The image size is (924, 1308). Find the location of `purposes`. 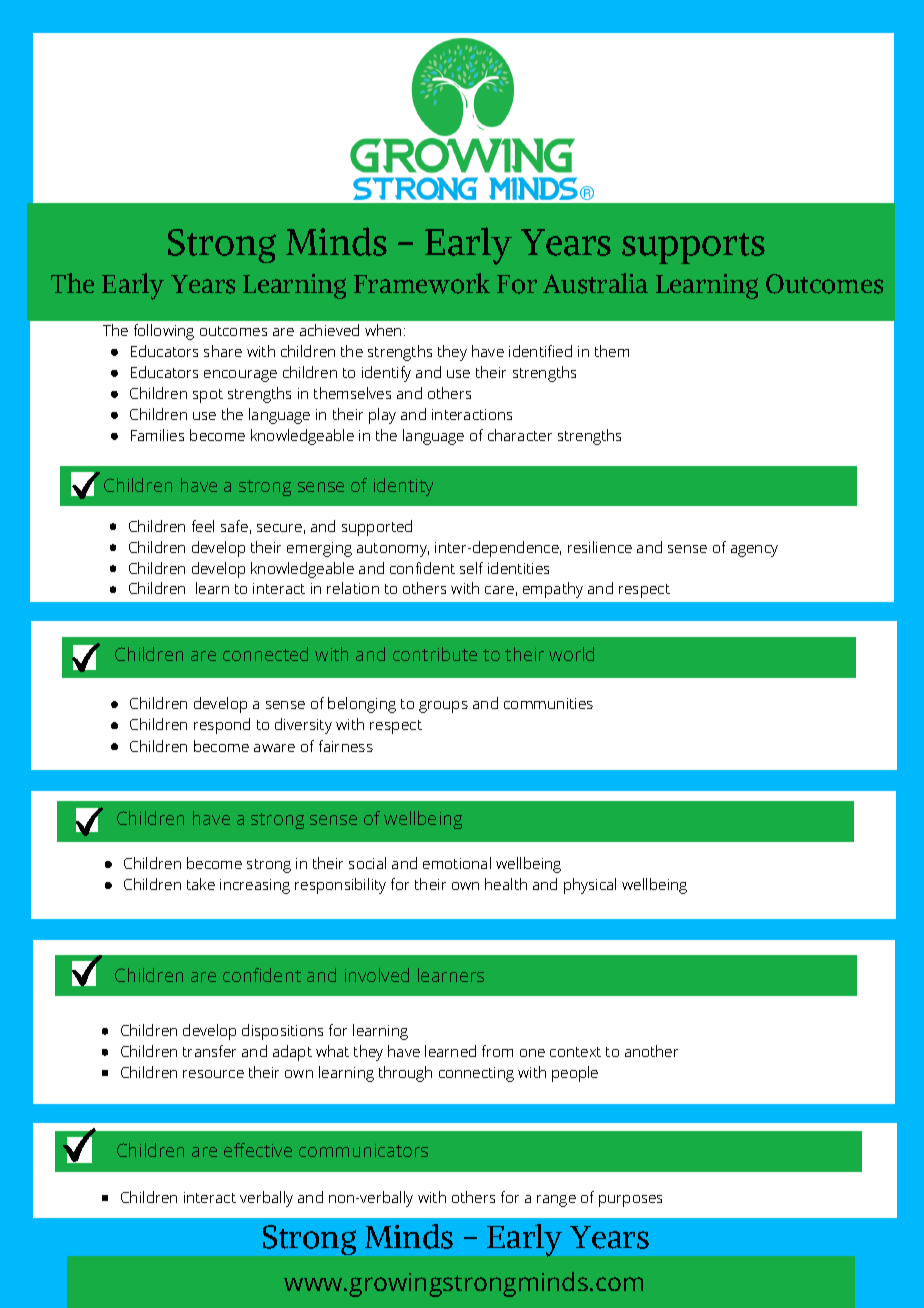

purposes is located at coordinates (630, 1201).
